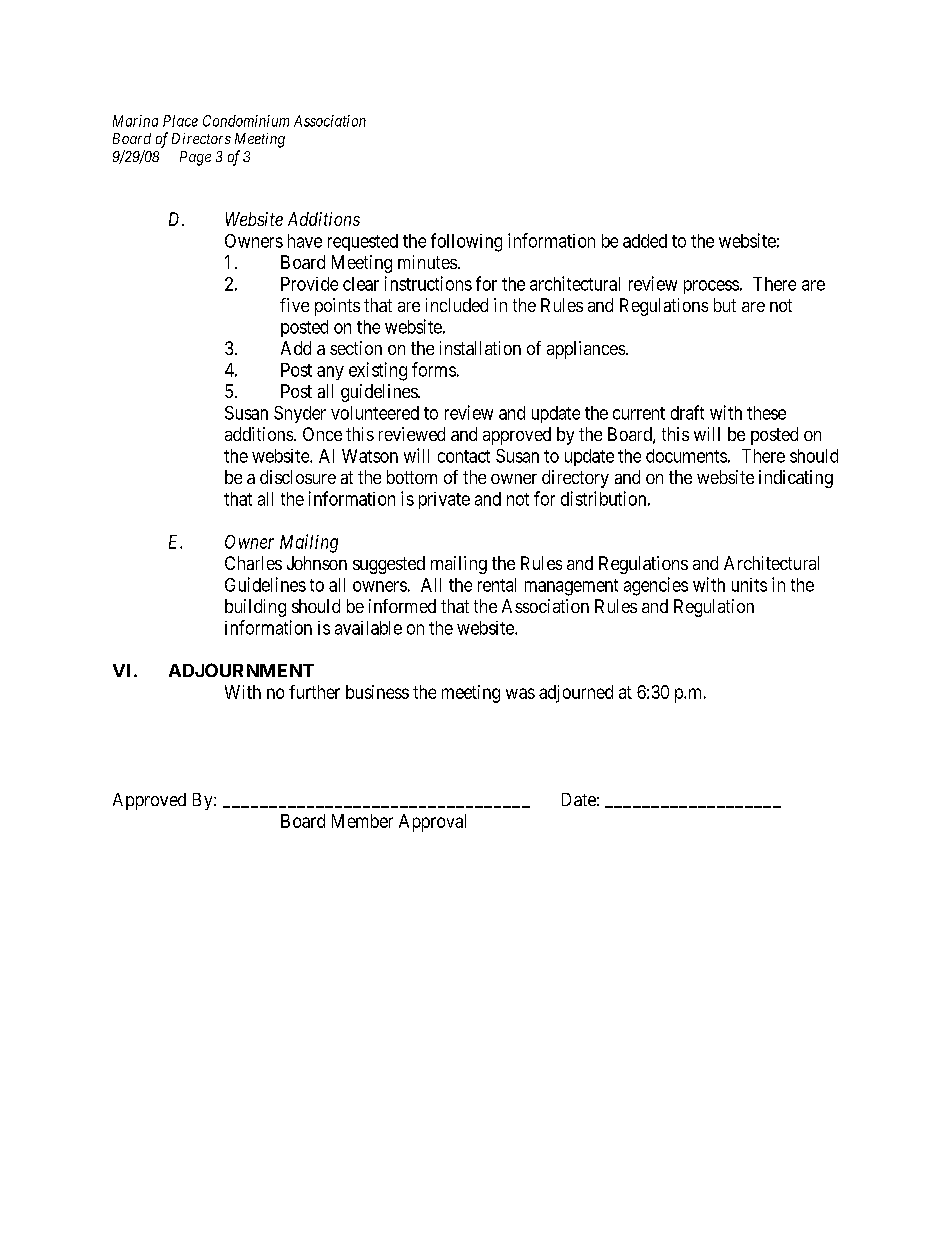  What do you see at coordinates (686, 456) in the screenshot?
I see `documents` at bounding box center [686, 456].
